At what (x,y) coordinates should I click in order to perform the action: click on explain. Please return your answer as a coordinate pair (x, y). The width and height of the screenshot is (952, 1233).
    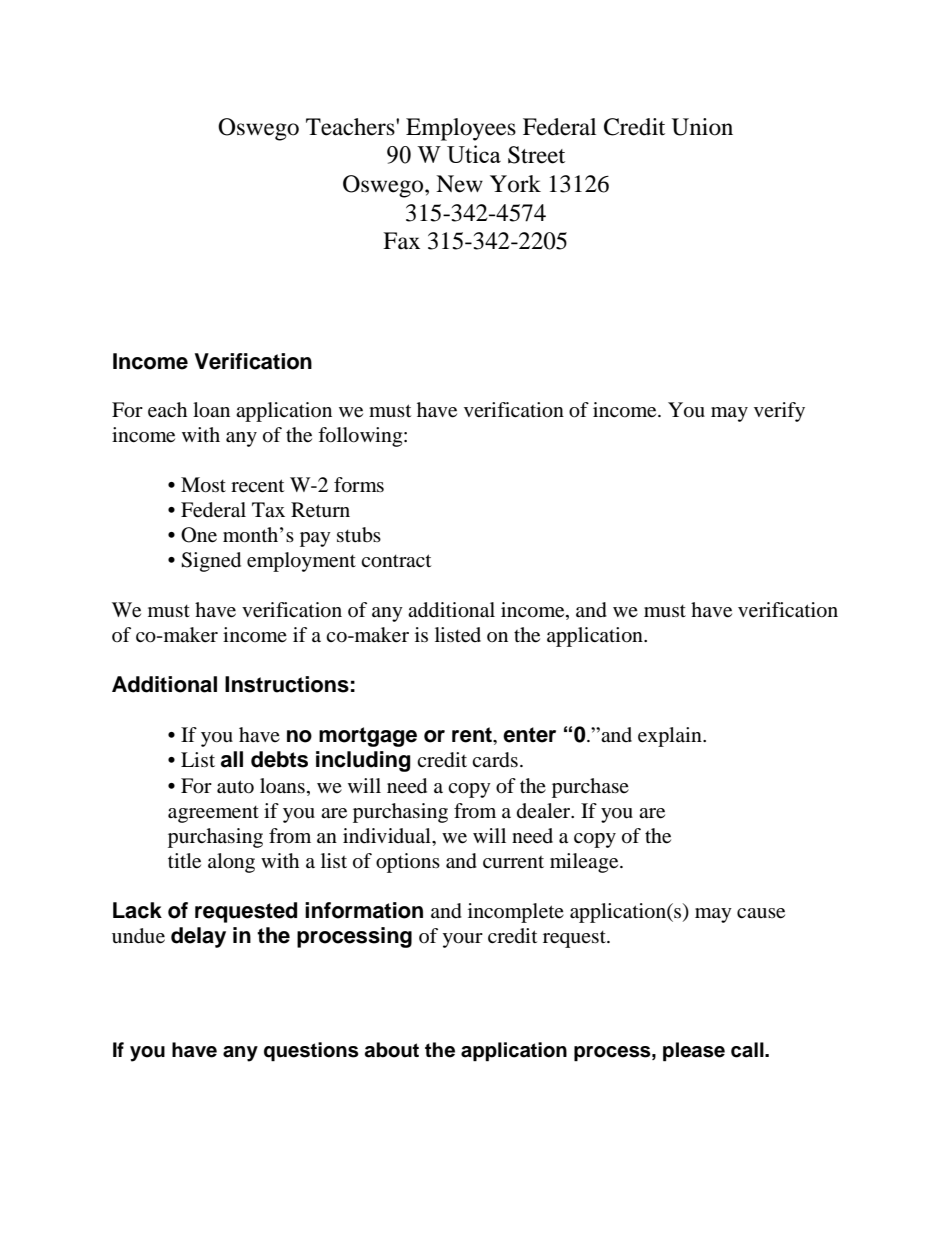
    Looking at the image, I should click on (671, 737).
